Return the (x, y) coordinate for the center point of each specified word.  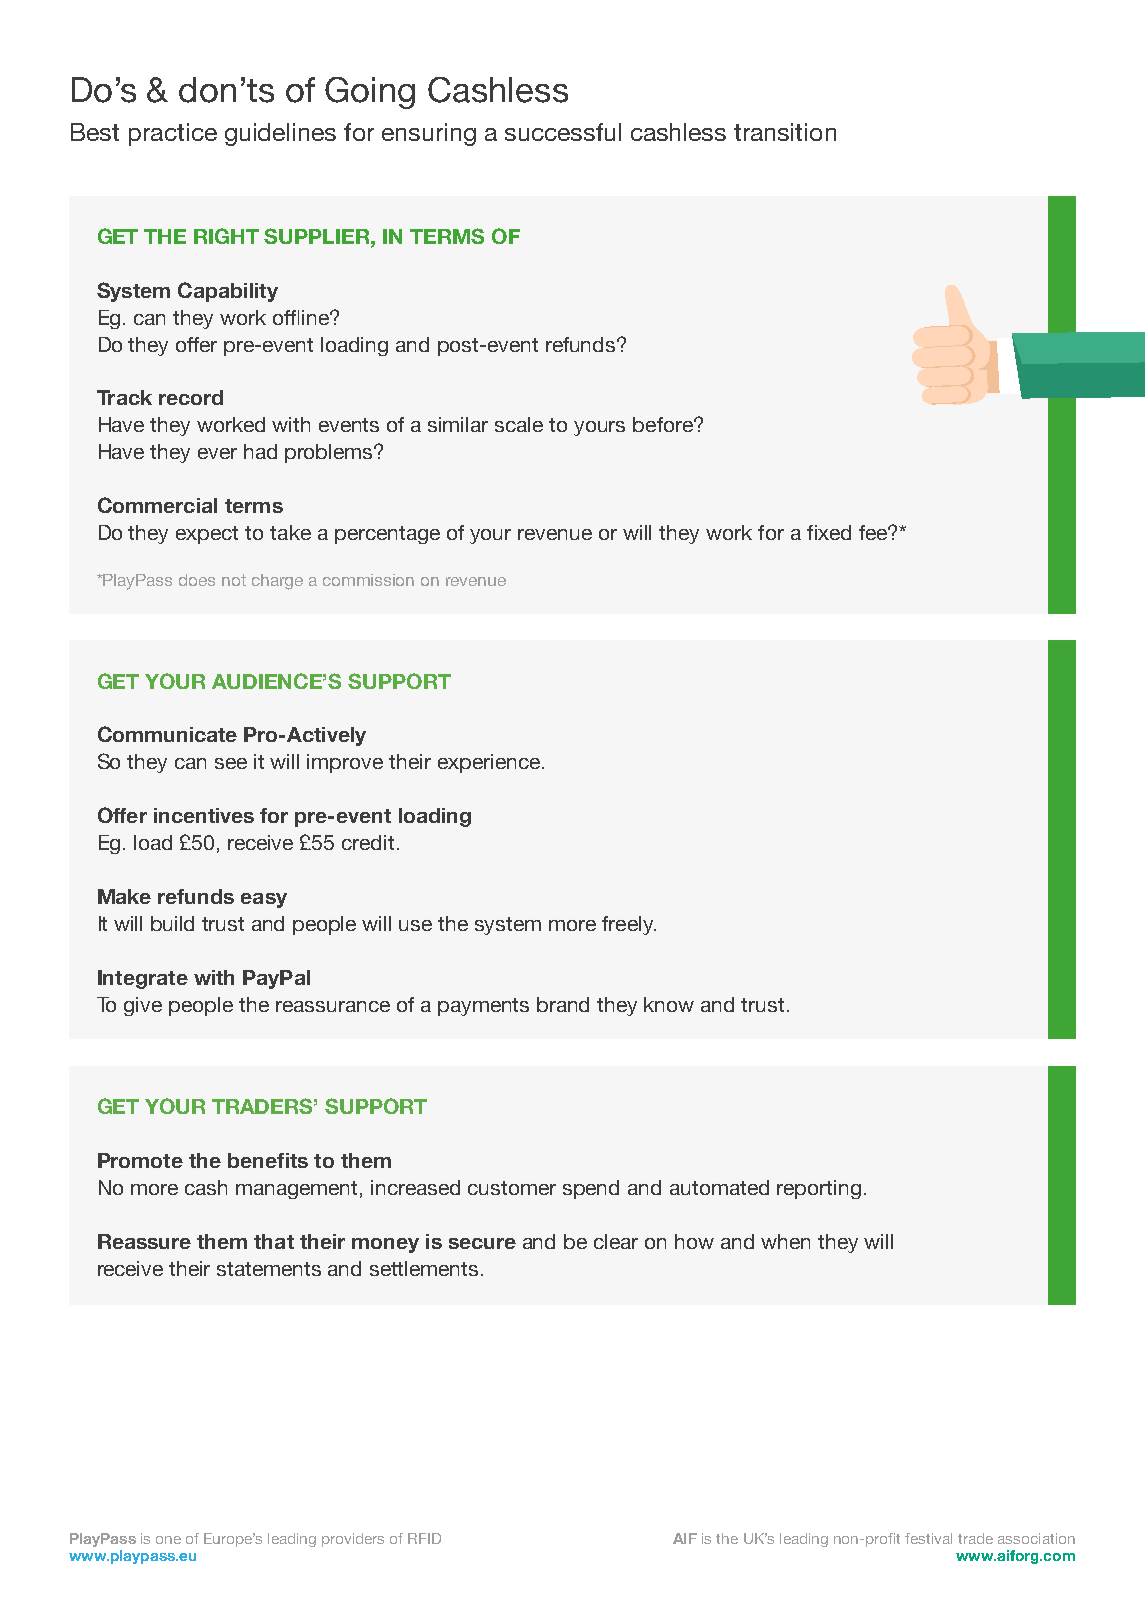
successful (563, 132)
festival (928, 1538)
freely (629, 925)
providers (353, 1540)
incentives (204, 815)
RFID (424, 1538)
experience (489, 763)
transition (785, 132)
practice (173, 134)
